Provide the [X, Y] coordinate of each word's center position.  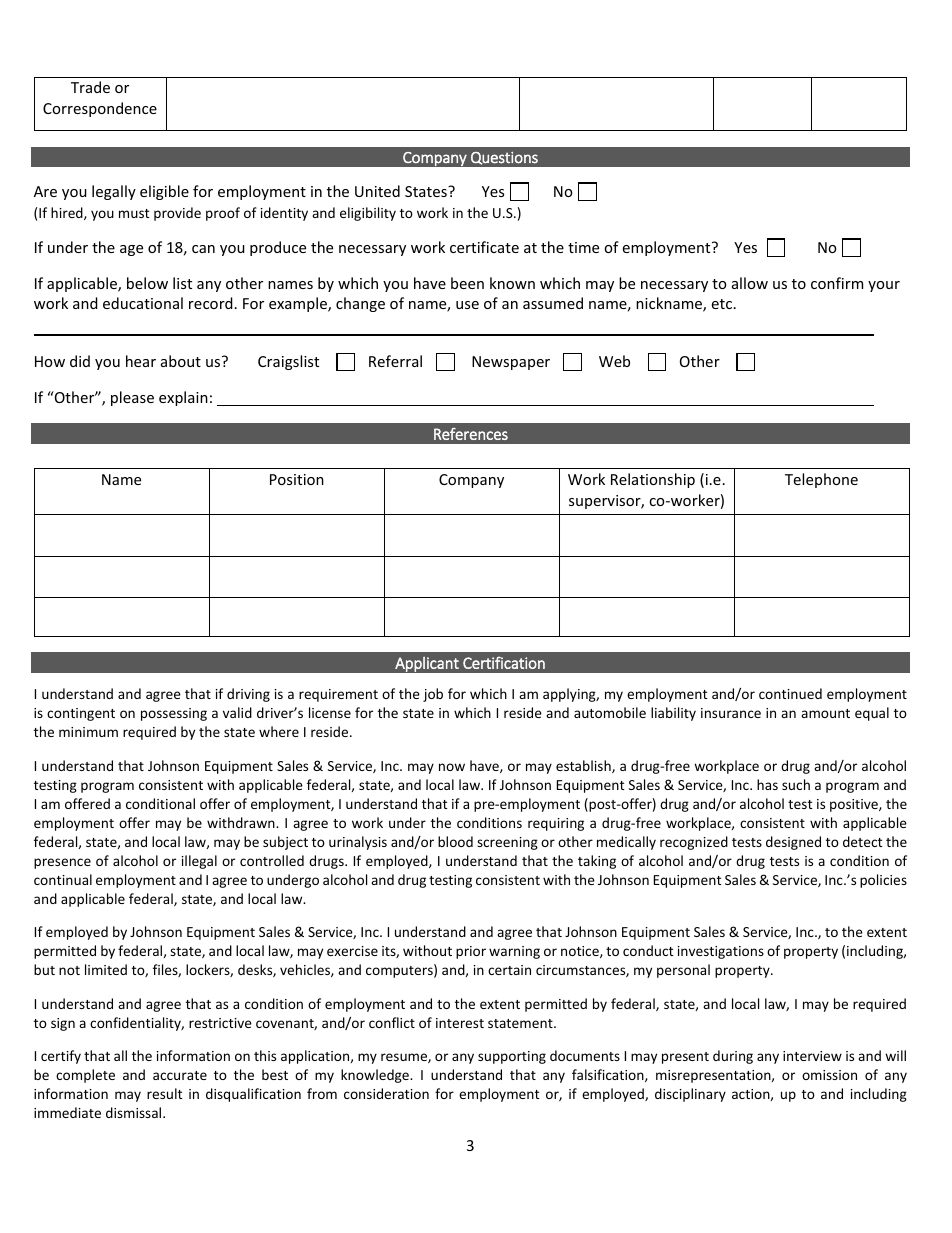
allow [750, 283]
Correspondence [100, 109]
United [377, 191]
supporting [512, 1057]
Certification [504, 662]
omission [829, 1075]
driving [248, 695]
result [164, 1093]
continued [790, 693]
